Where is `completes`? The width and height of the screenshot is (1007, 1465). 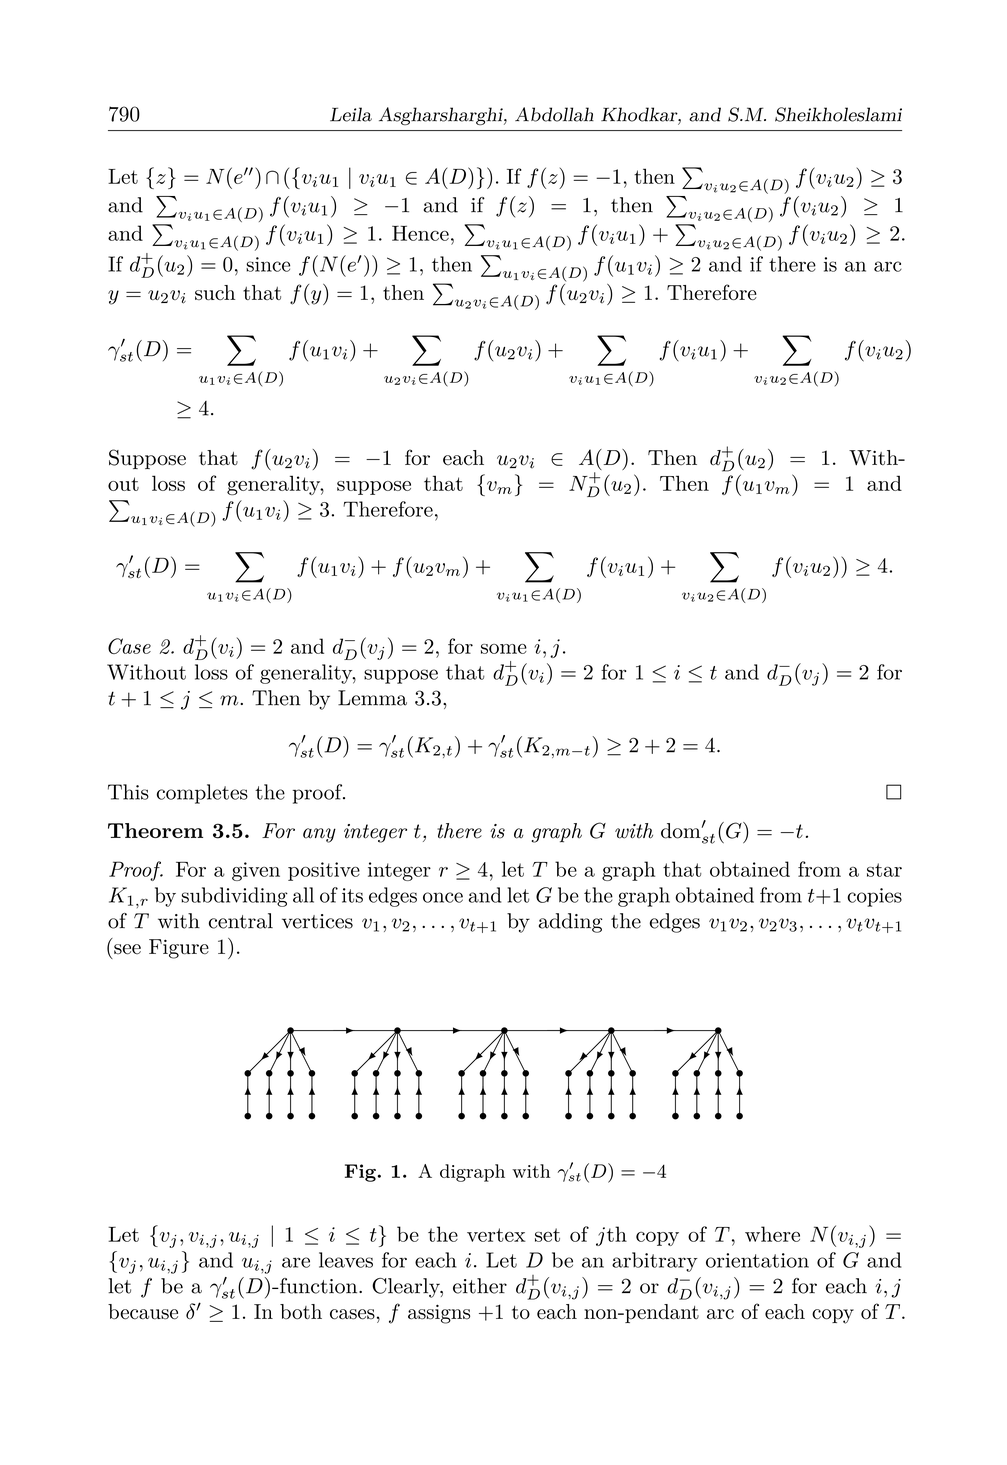 completes is located at coordinates (202, 794).
